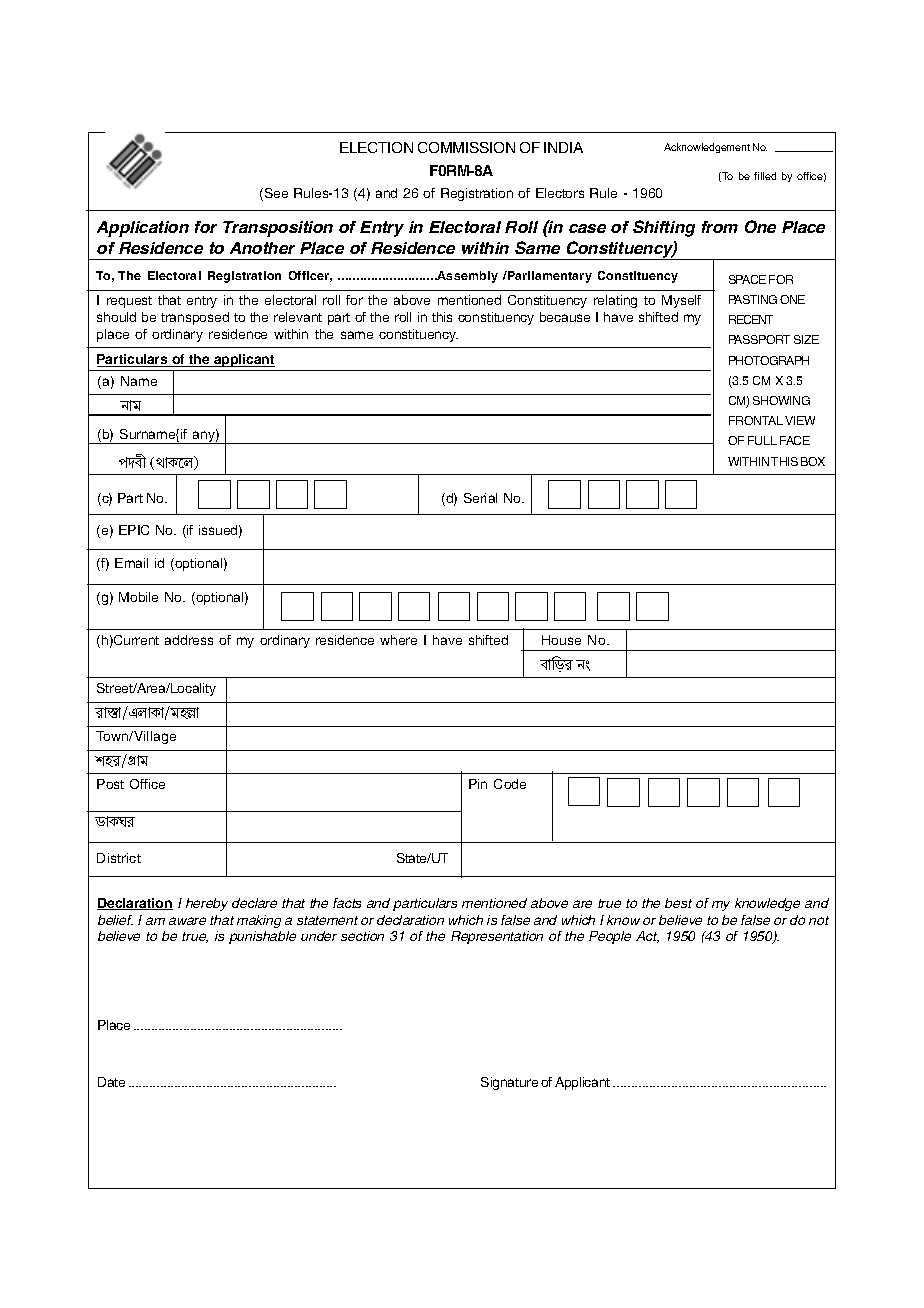 This screenshot has height=1308, width=924. I want to click on filled, so click(765, 176).
